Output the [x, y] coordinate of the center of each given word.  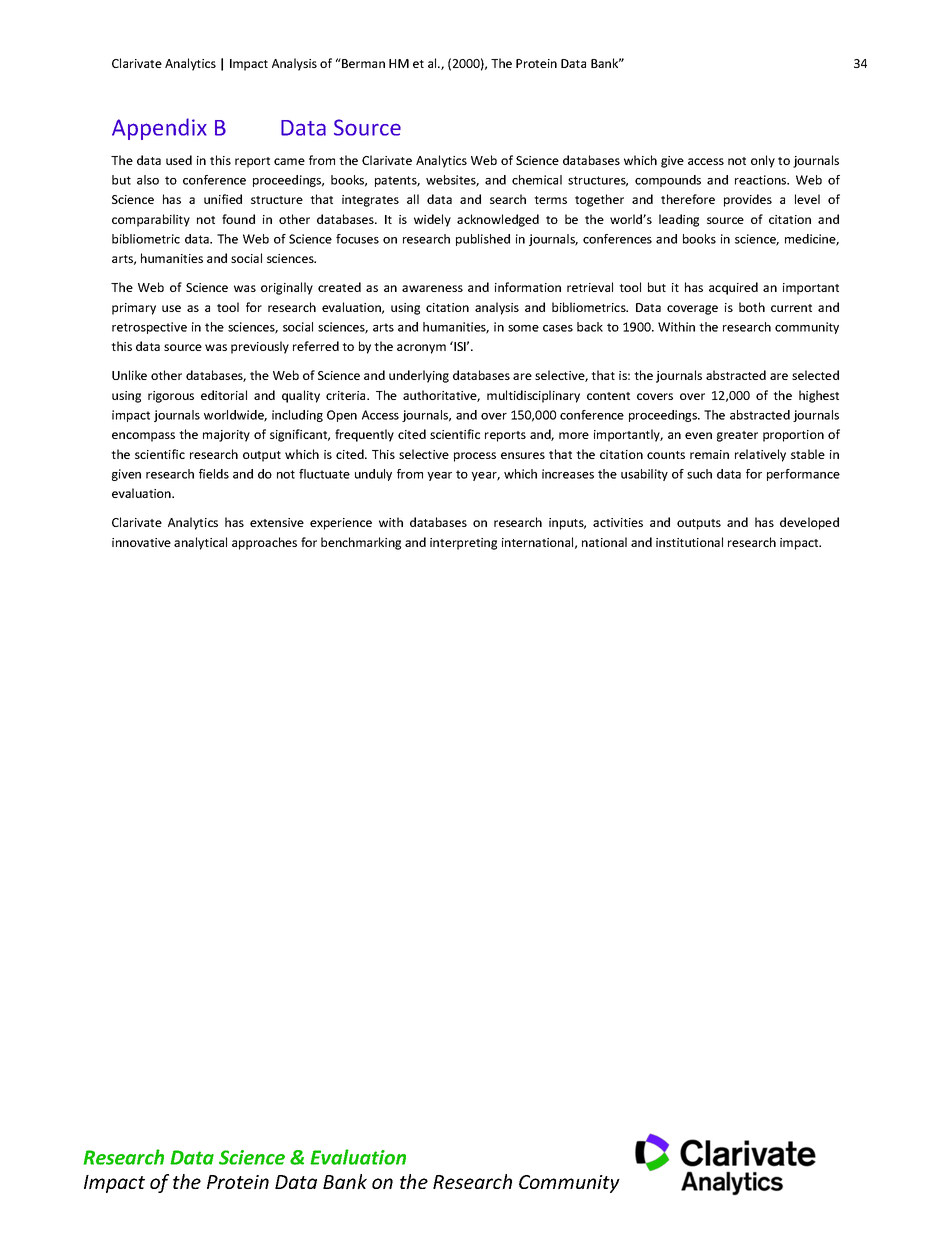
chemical [537, 180]
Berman [362, 63]
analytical [200, 543]
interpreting [463, 544]
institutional [689, 542]
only [763, 161]
